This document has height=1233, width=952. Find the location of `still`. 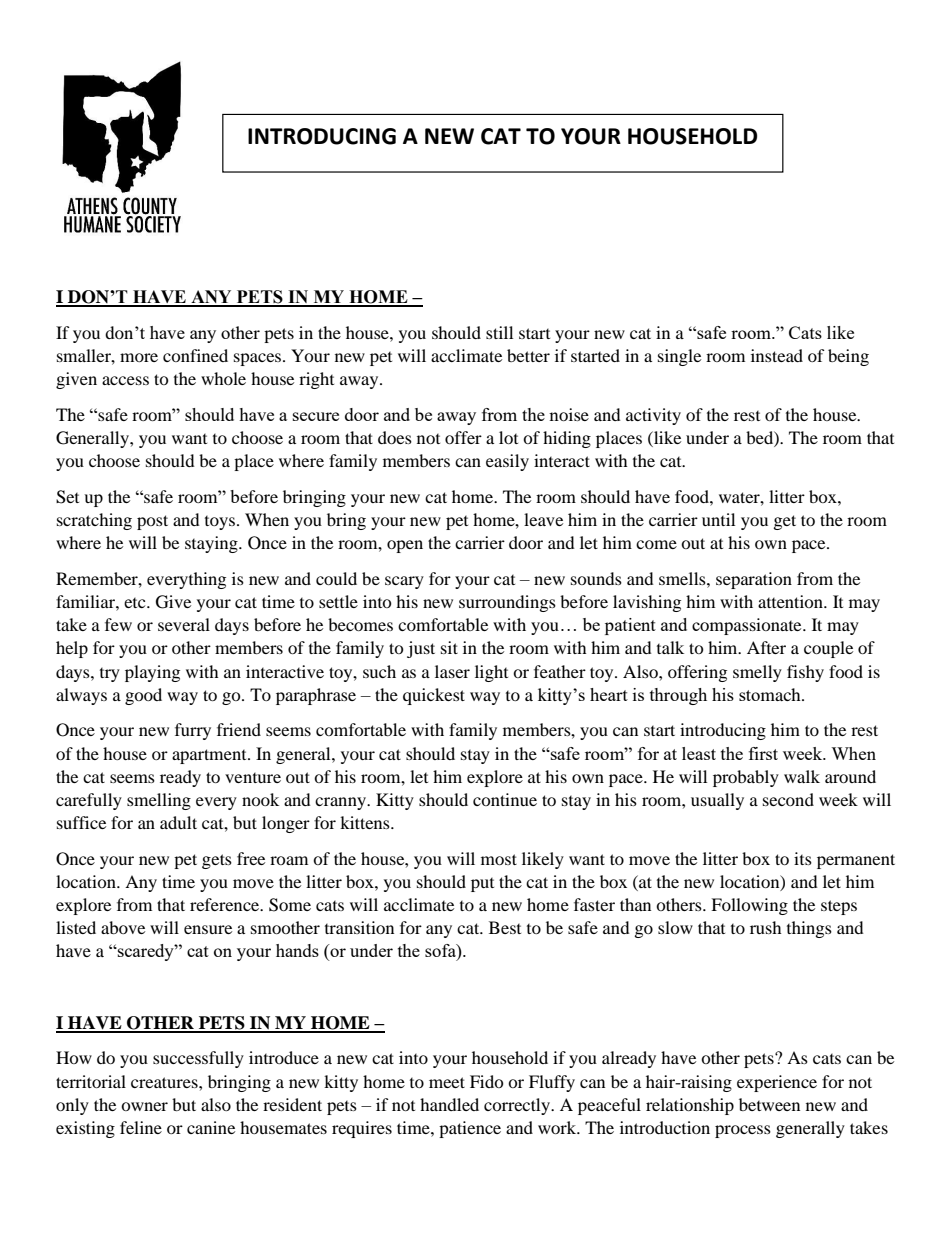

still is located at coordinates (499, 332).
